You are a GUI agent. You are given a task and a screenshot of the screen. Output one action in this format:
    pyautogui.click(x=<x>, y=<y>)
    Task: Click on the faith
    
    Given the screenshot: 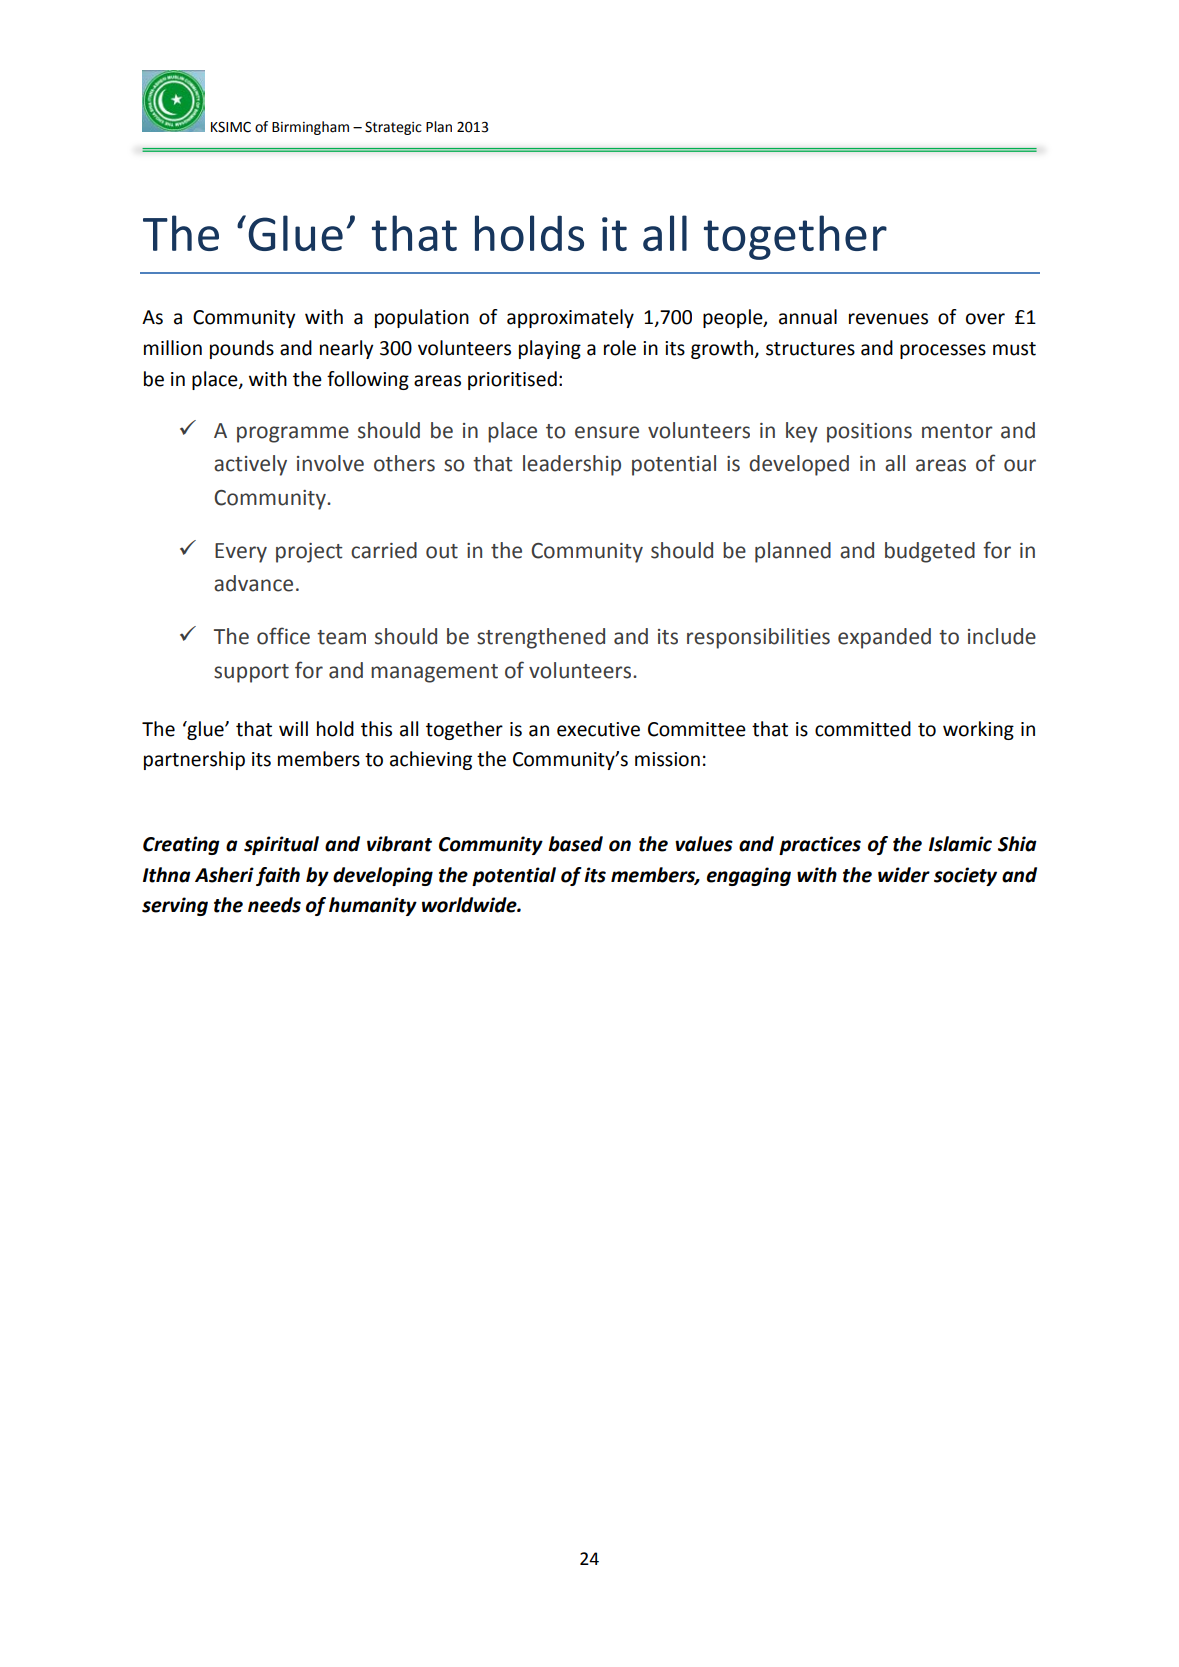 What is the action you would take?
    pyautogui.click(x=278, y=876)
